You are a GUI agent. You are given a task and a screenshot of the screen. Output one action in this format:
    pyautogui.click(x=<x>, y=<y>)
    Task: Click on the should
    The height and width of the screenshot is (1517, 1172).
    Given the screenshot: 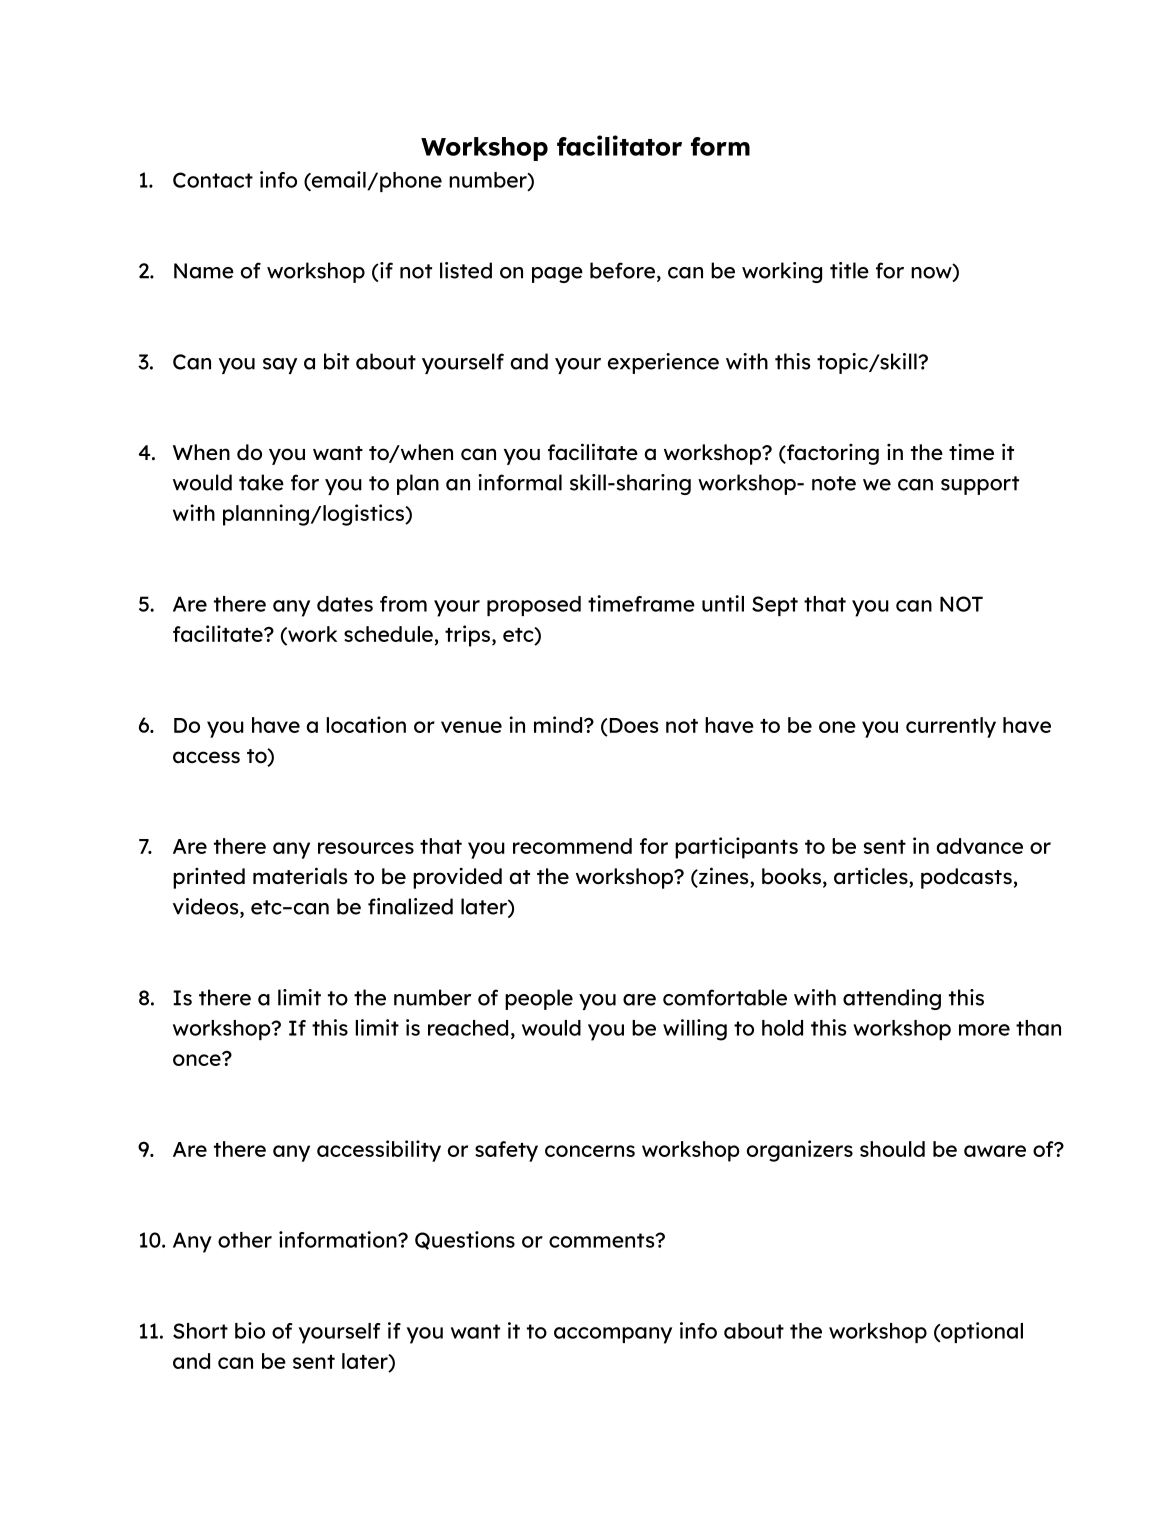 What is the action you would take?
    pyautogui.click(x=892, y=1149)
